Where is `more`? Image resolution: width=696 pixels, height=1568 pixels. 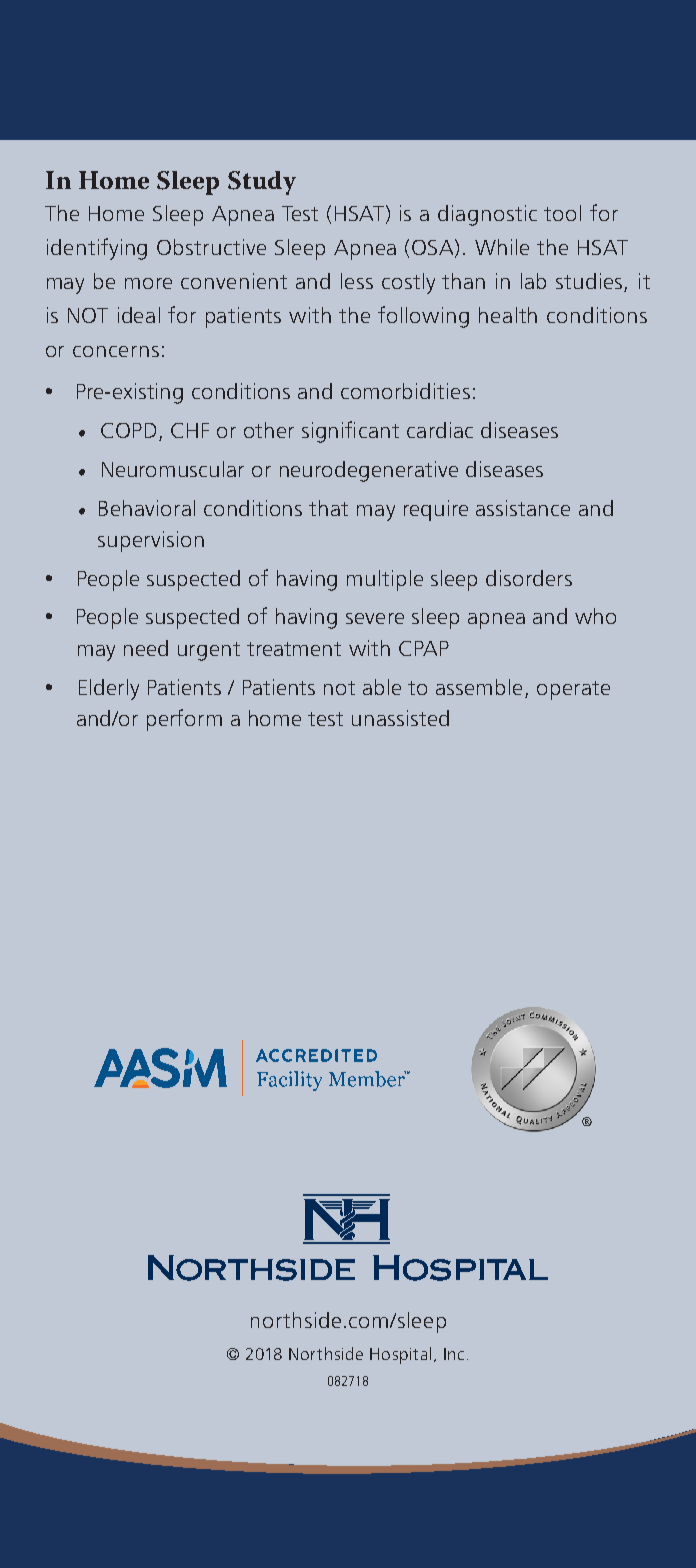 more is located at coordinates (148, 283).
